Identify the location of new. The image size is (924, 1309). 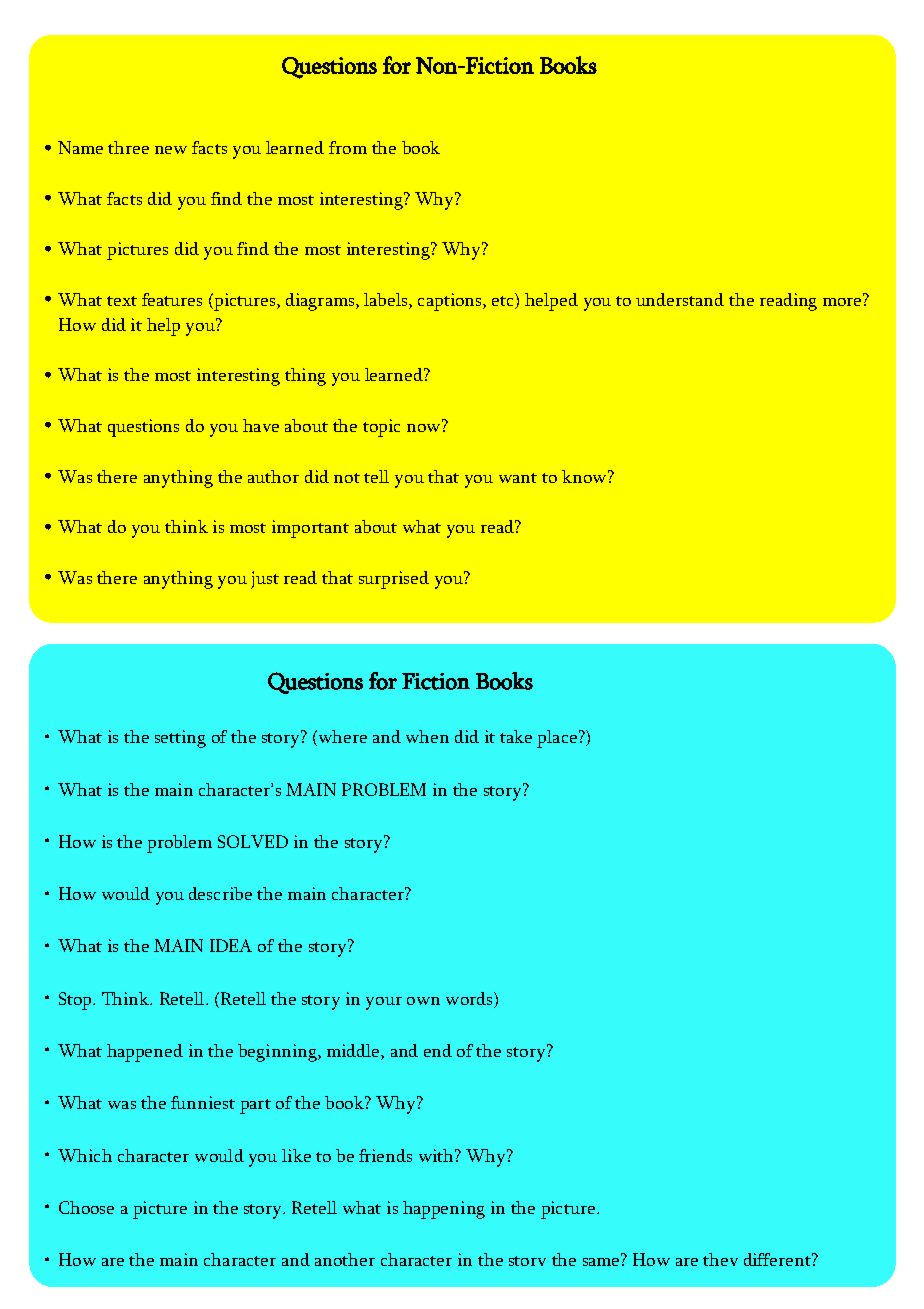
(171, 150).
